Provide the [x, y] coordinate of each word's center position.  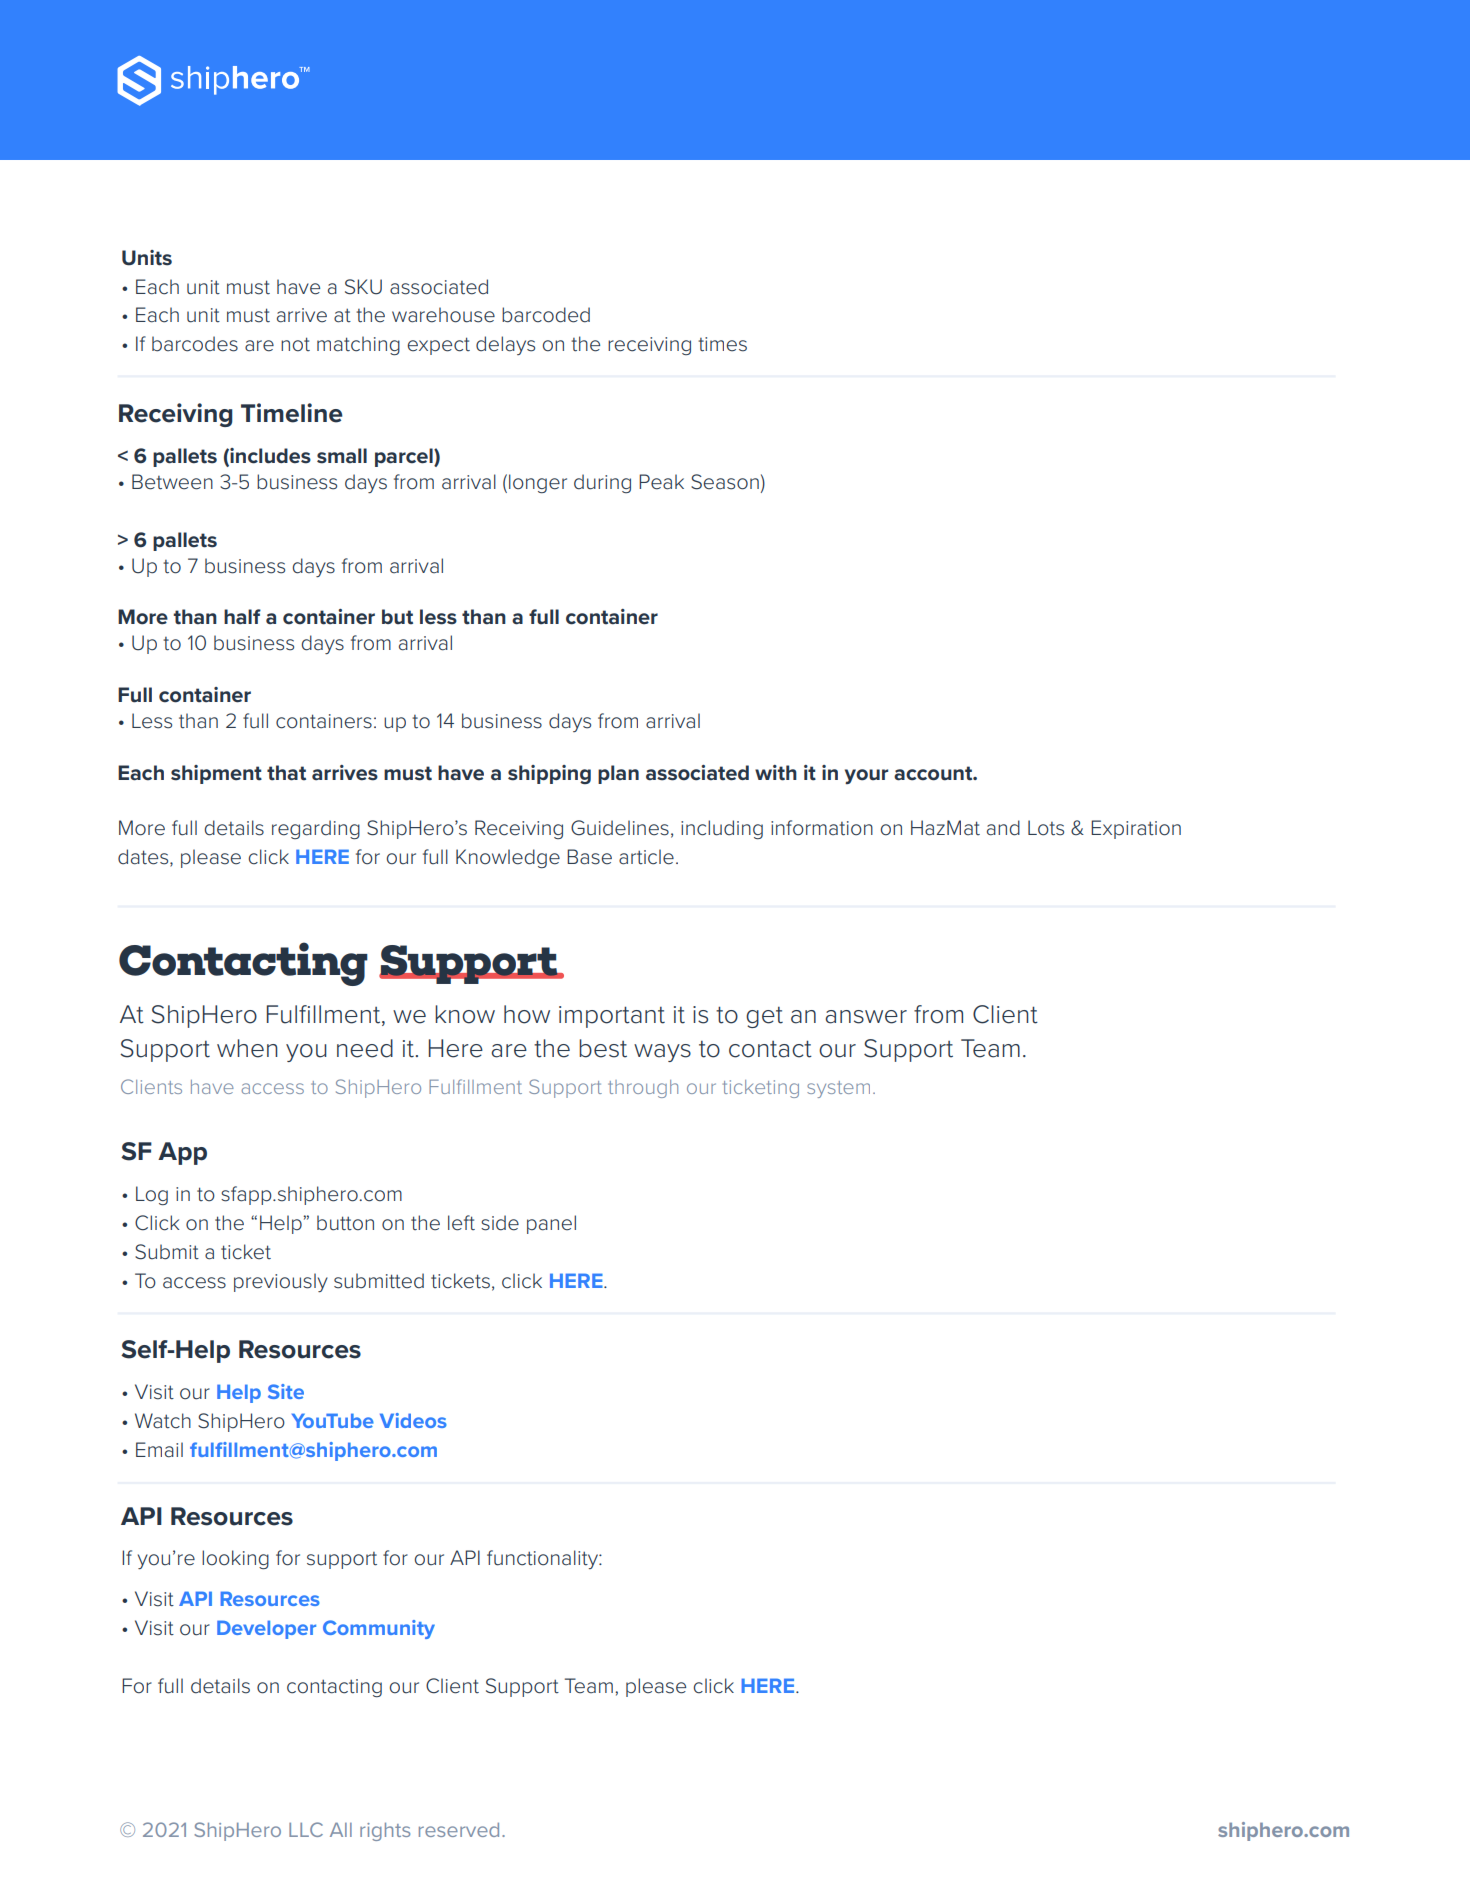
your [866, 776]
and [1003, 828]
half [242, 617]
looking [235, 1559]
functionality [543, 1559]
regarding [316, 829]
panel [551, 1224]
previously [281, 1282]
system [838, 1089]
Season [725, 482]
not [295, 344]
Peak [661, 482]
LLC [306, 1829]
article [646, 857]
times [722, 344]
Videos [413, 1420]
